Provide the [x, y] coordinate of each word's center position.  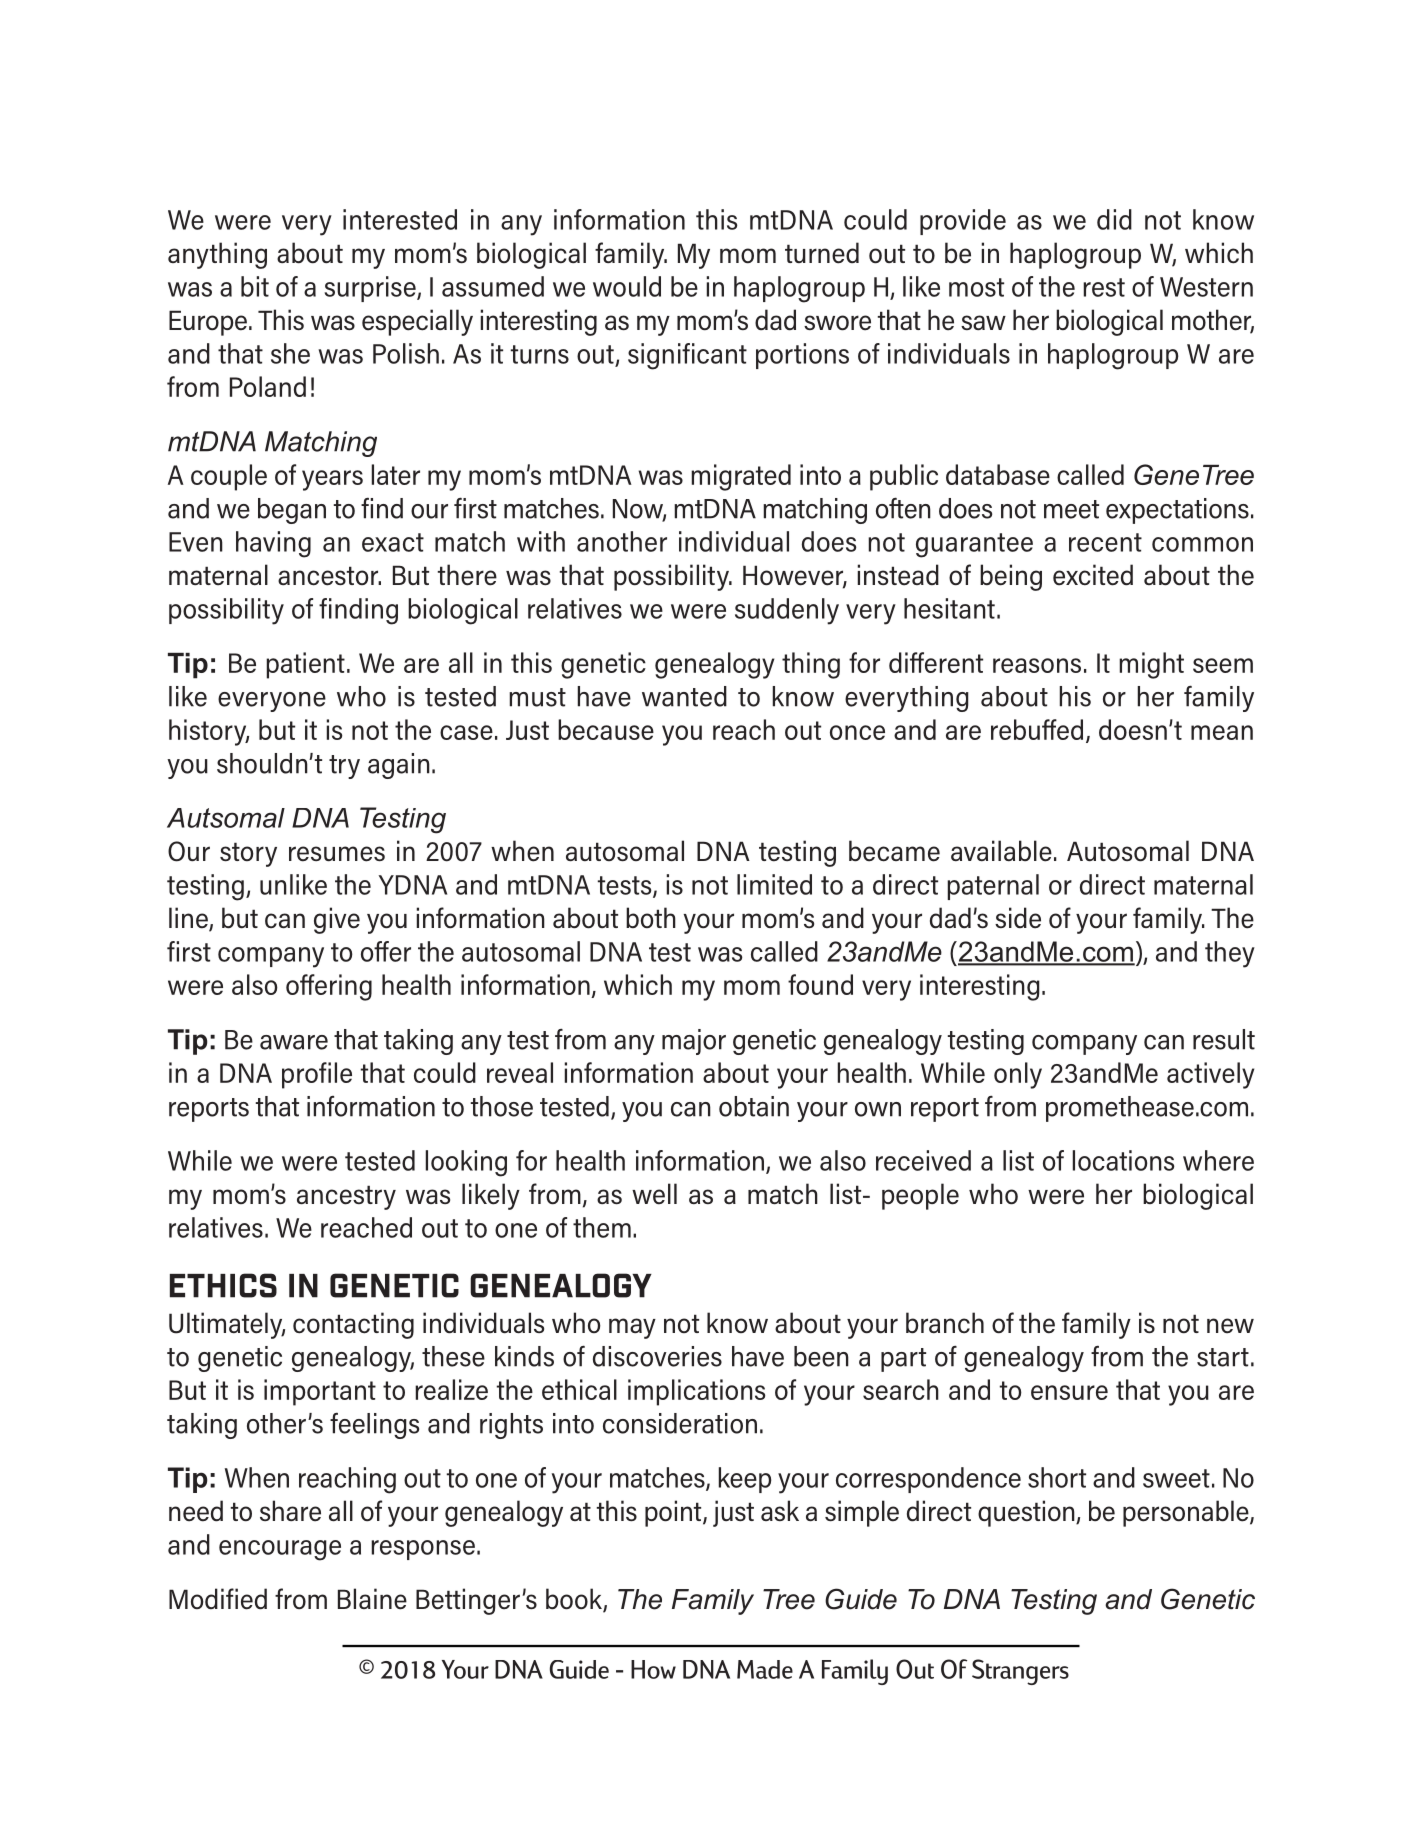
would [627, 286]
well [654, 1194]
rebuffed [1037, 729]
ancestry [346, 1197]
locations [1124, 1160]
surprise [371, 289]
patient [305, 665]
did [1114, 219]
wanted [684, 696]
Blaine [372, 1599]
